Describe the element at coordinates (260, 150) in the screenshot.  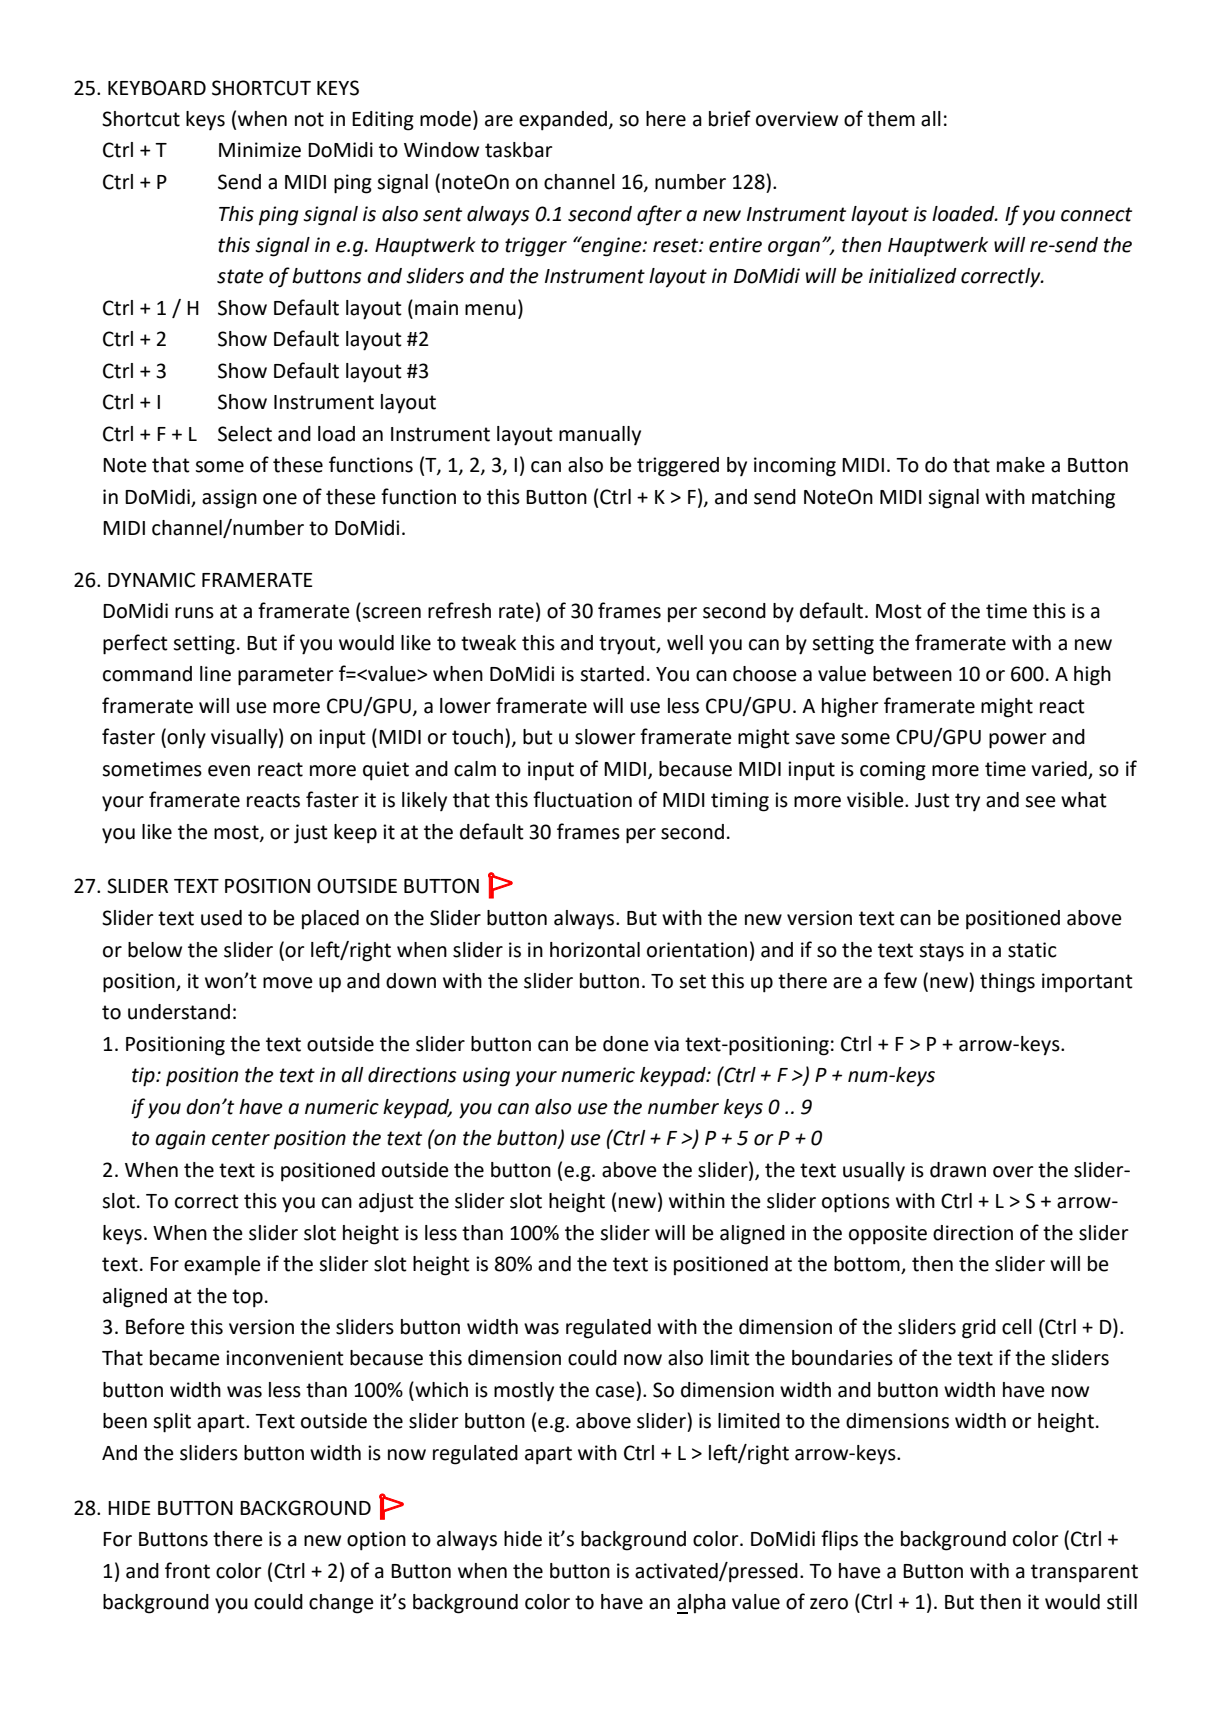
I see `Minimize` at that location.
